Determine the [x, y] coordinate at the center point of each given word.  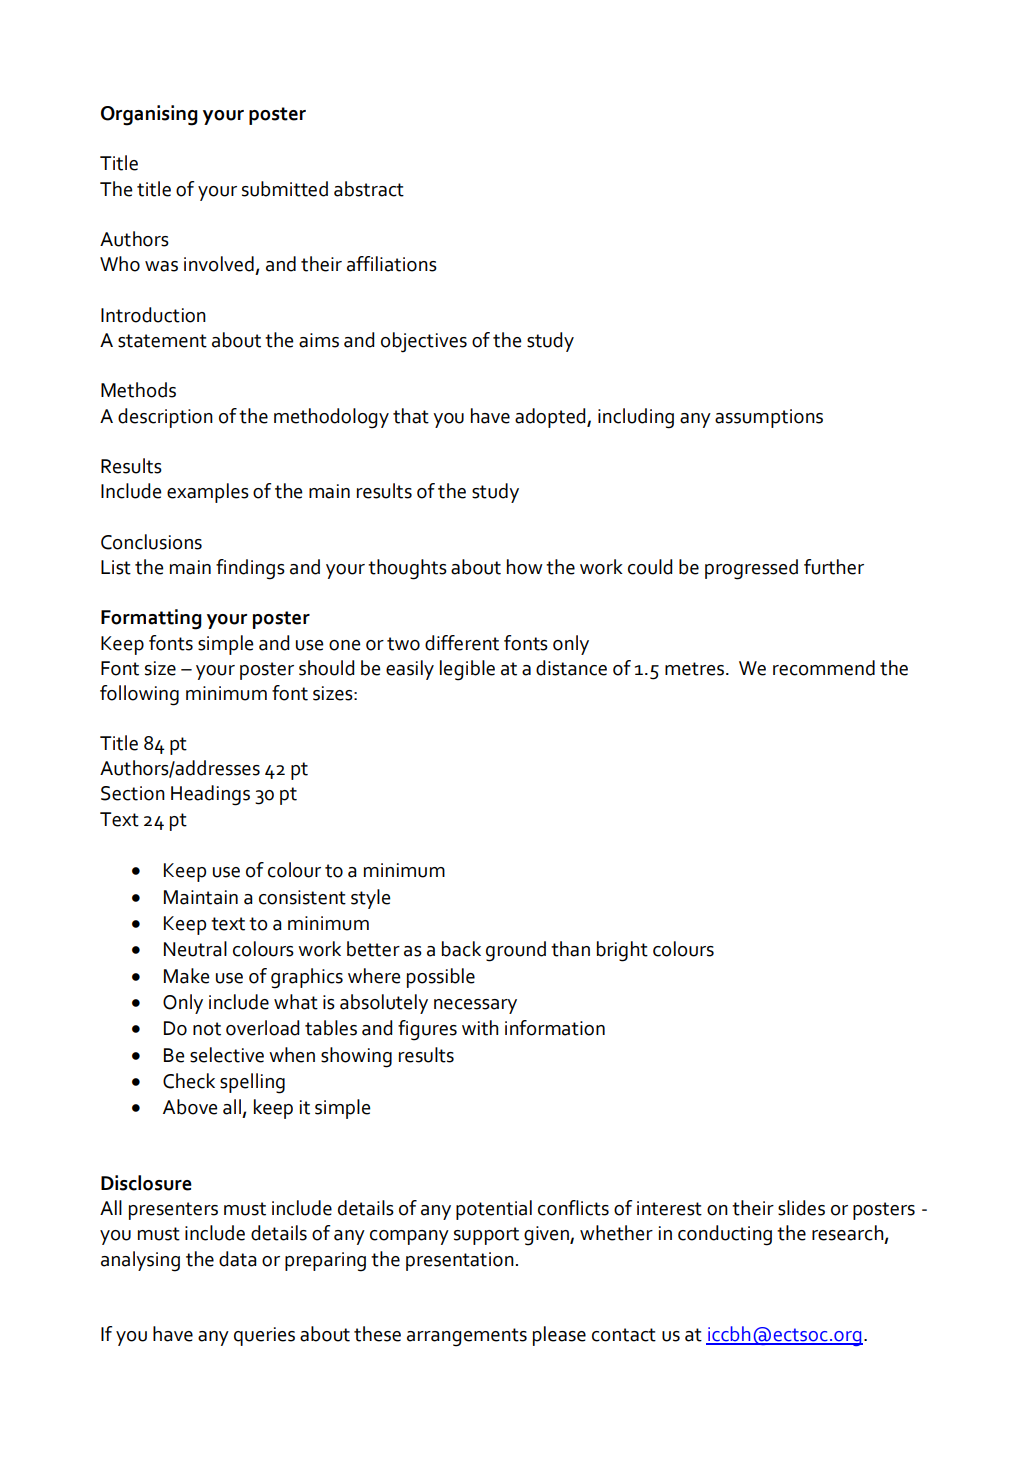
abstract [369, 189]
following [139, 695]
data [238, 1259]
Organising [149, 115]
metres [696, 669]
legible [467, 670]
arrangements [467, 1337]
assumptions [769, 418]
